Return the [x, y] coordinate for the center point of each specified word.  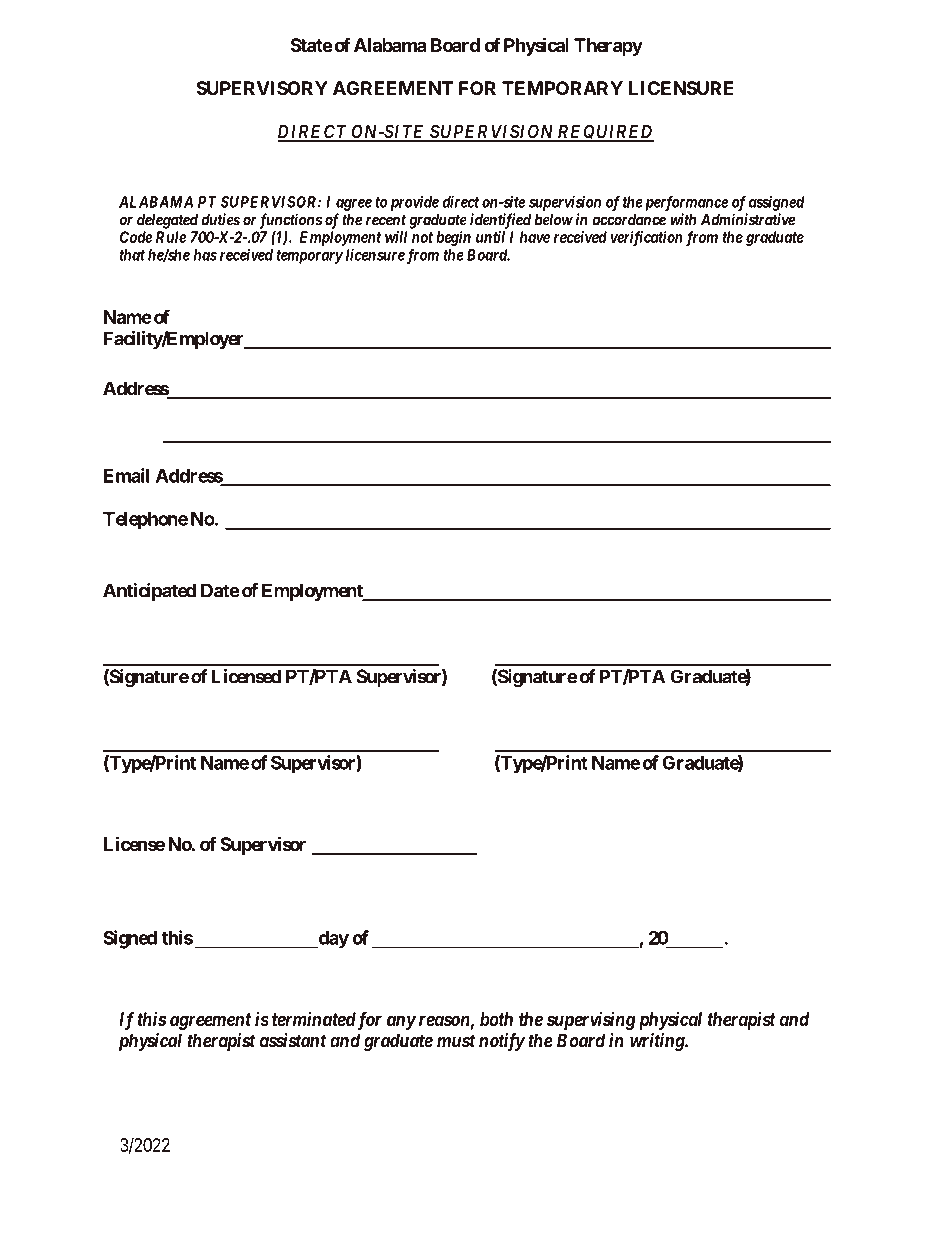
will [396, 237]
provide [415, 203]
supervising [591, 1020]
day [332, 940]
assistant [293, 1040]
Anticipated [149, 592]
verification [647, 238]
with [683, 219]
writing [658, 1042]
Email [126, 475]
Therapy [608, 47]
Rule [171, 237]
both [496, 1019]
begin [453, 238]
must [456, 1041]
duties [220, 219]
